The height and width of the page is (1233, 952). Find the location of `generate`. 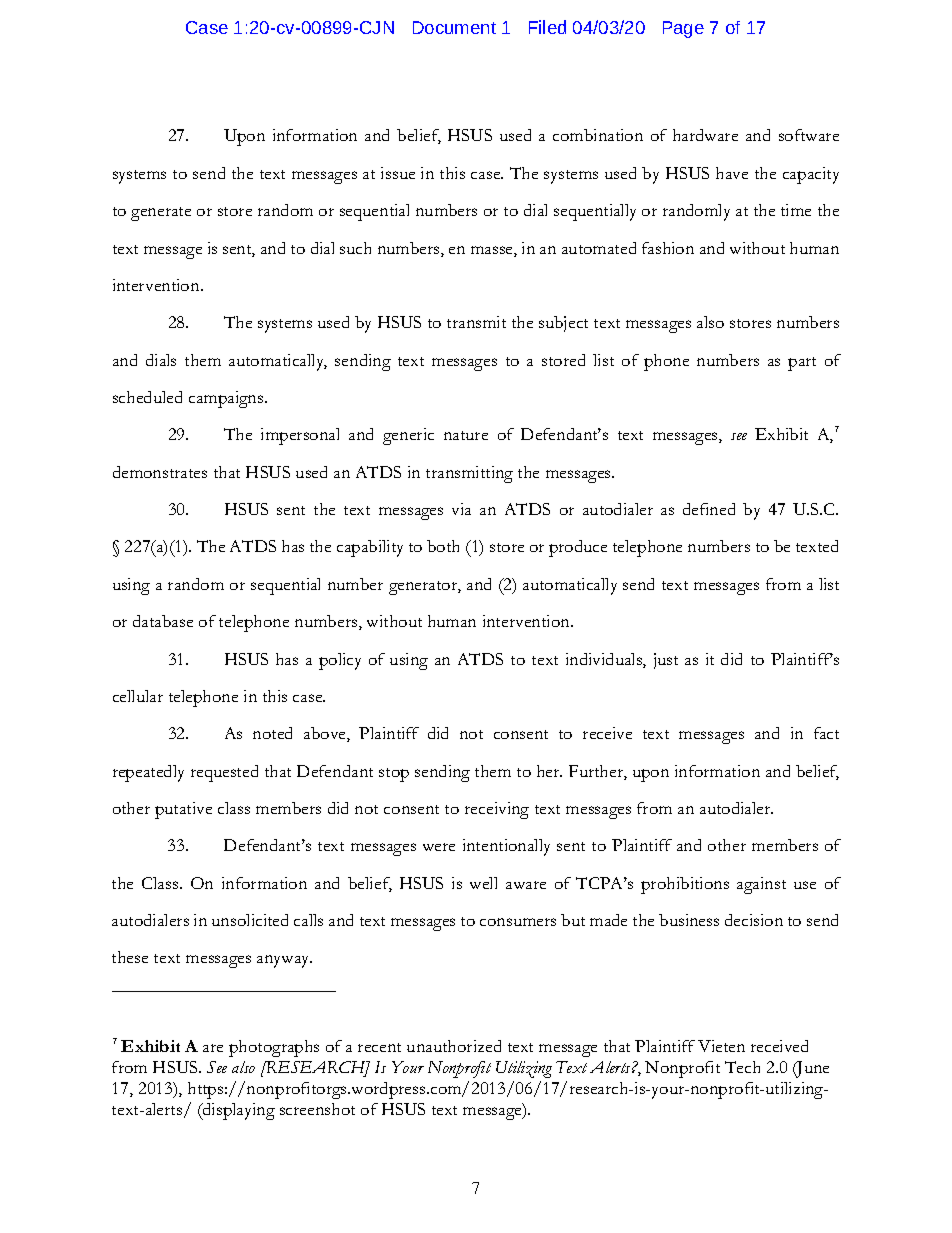

generate is located at coordinates (161, 214).
